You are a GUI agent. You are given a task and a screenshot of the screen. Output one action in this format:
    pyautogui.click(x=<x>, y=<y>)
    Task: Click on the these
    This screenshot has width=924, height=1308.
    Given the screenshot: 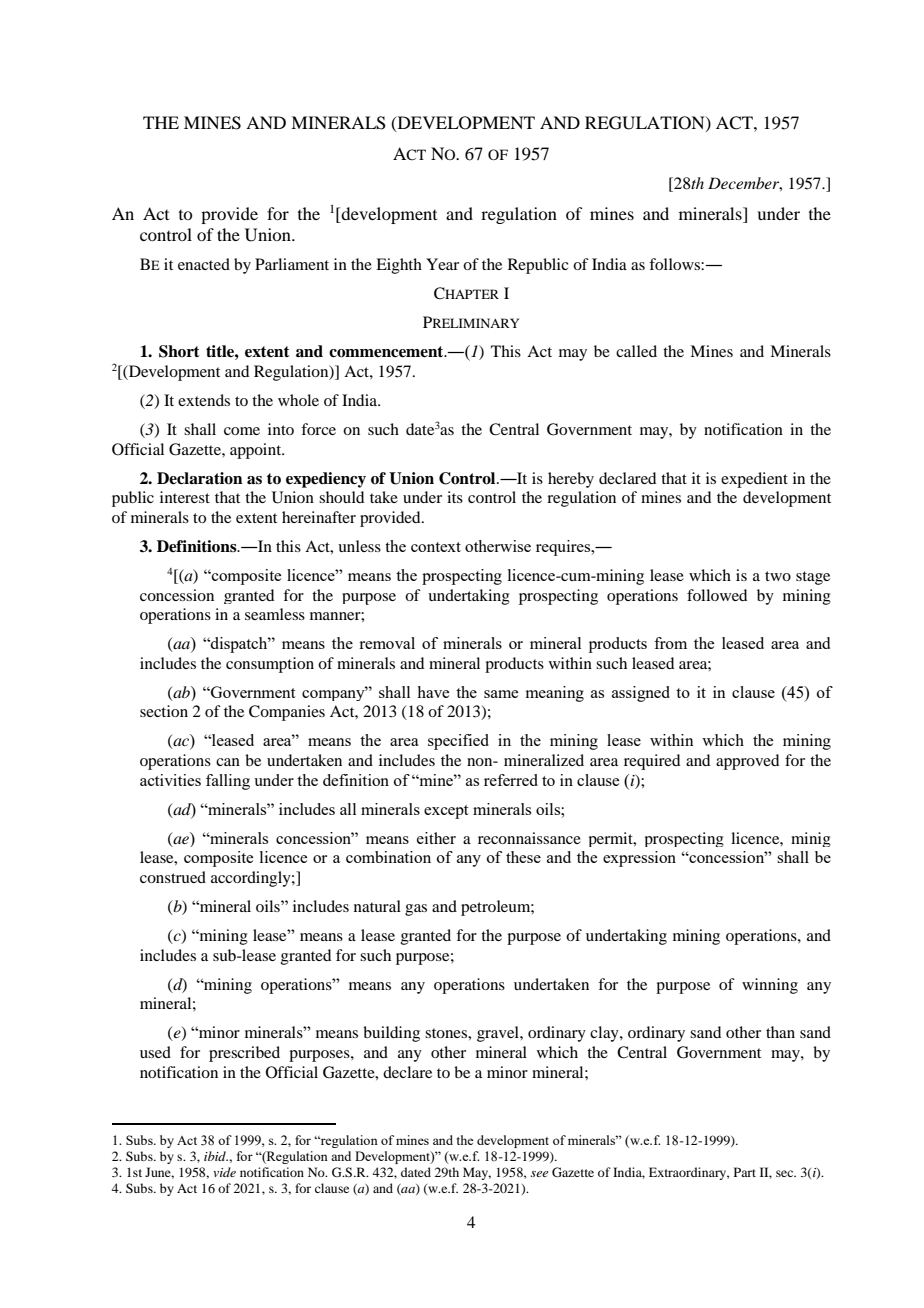 What is the action you would take?
    pyautogui.click(x=523, y=857)
